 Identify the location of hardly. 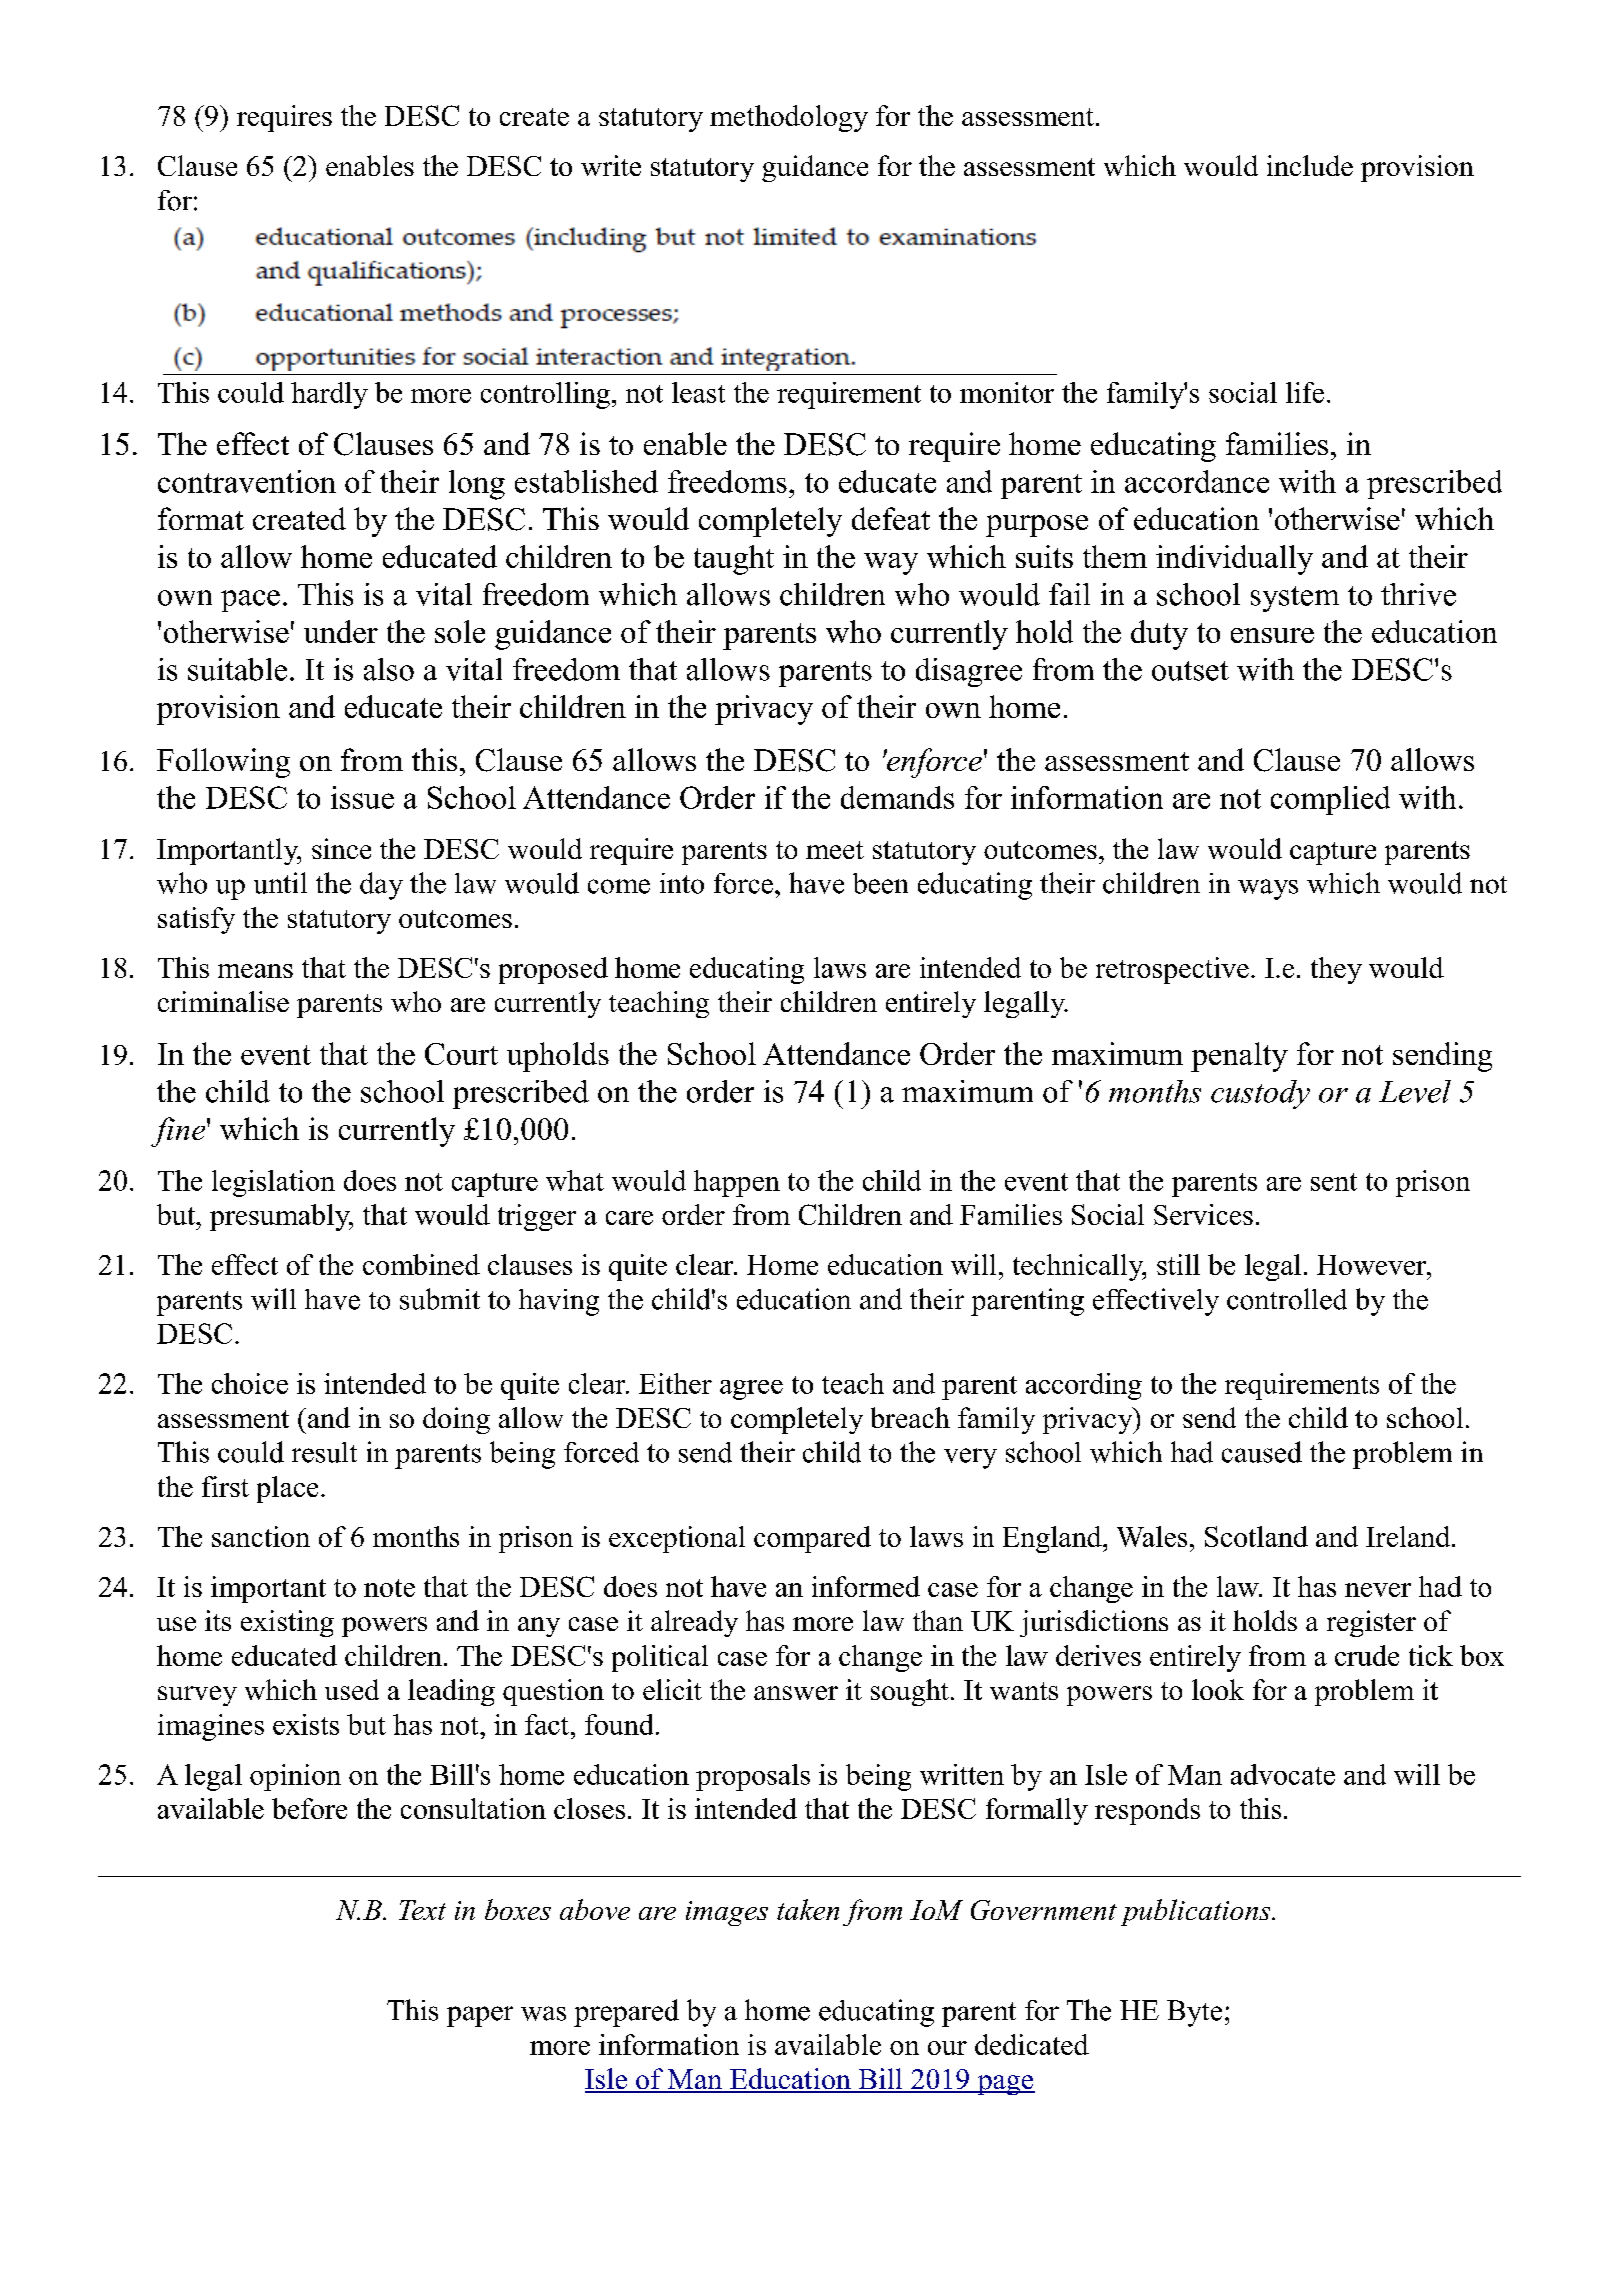
(329, 395).
